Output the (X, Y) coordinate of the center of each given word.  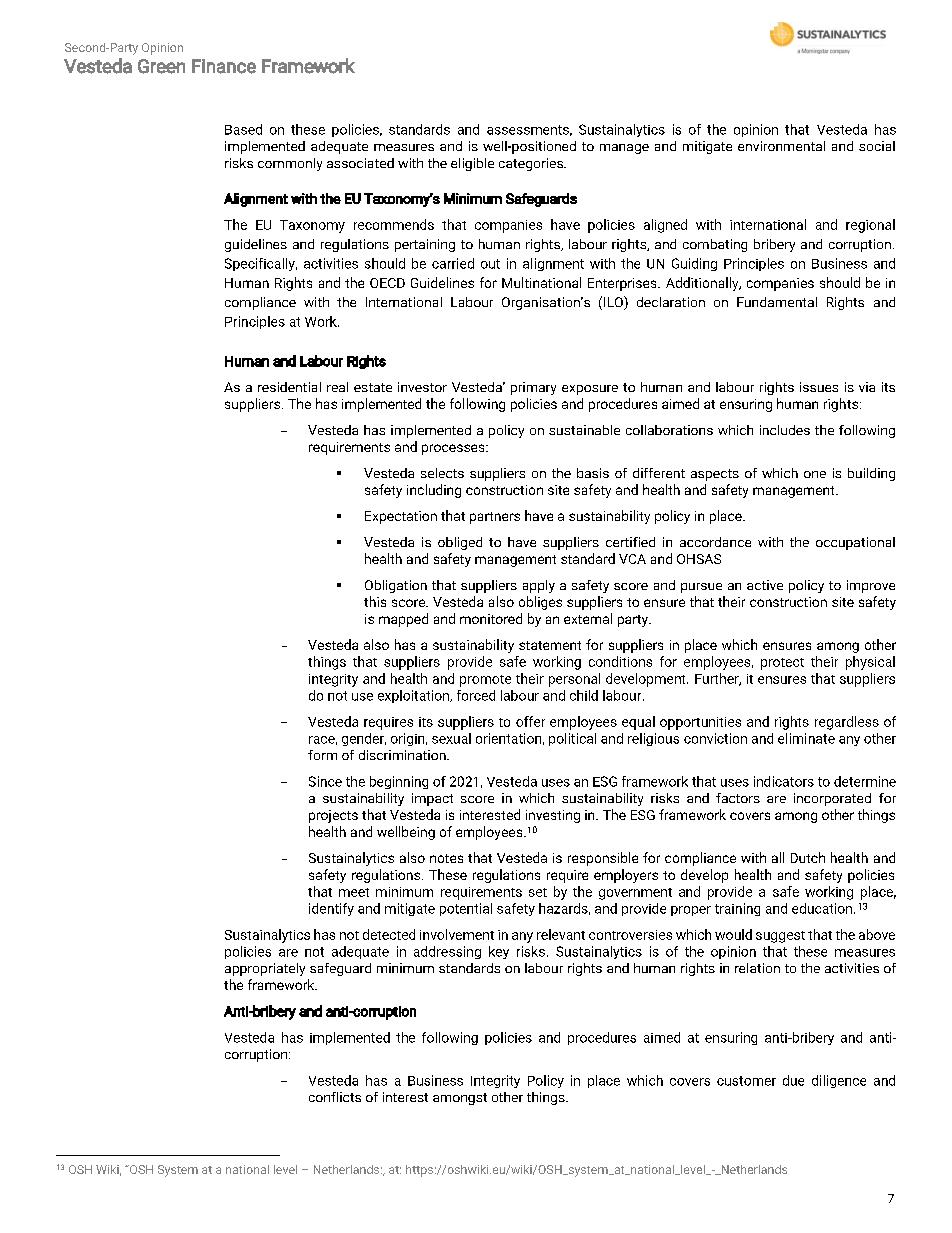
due (793, 1080)
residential (289, 387)
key (499, 952)
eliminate (806, 738)
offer (530, 721)
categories (532, 164)
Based (243, 129)
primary (533, 388)
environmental (781, 146)
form (322, 755)
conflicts (335, 1097)
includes (785, 430)
